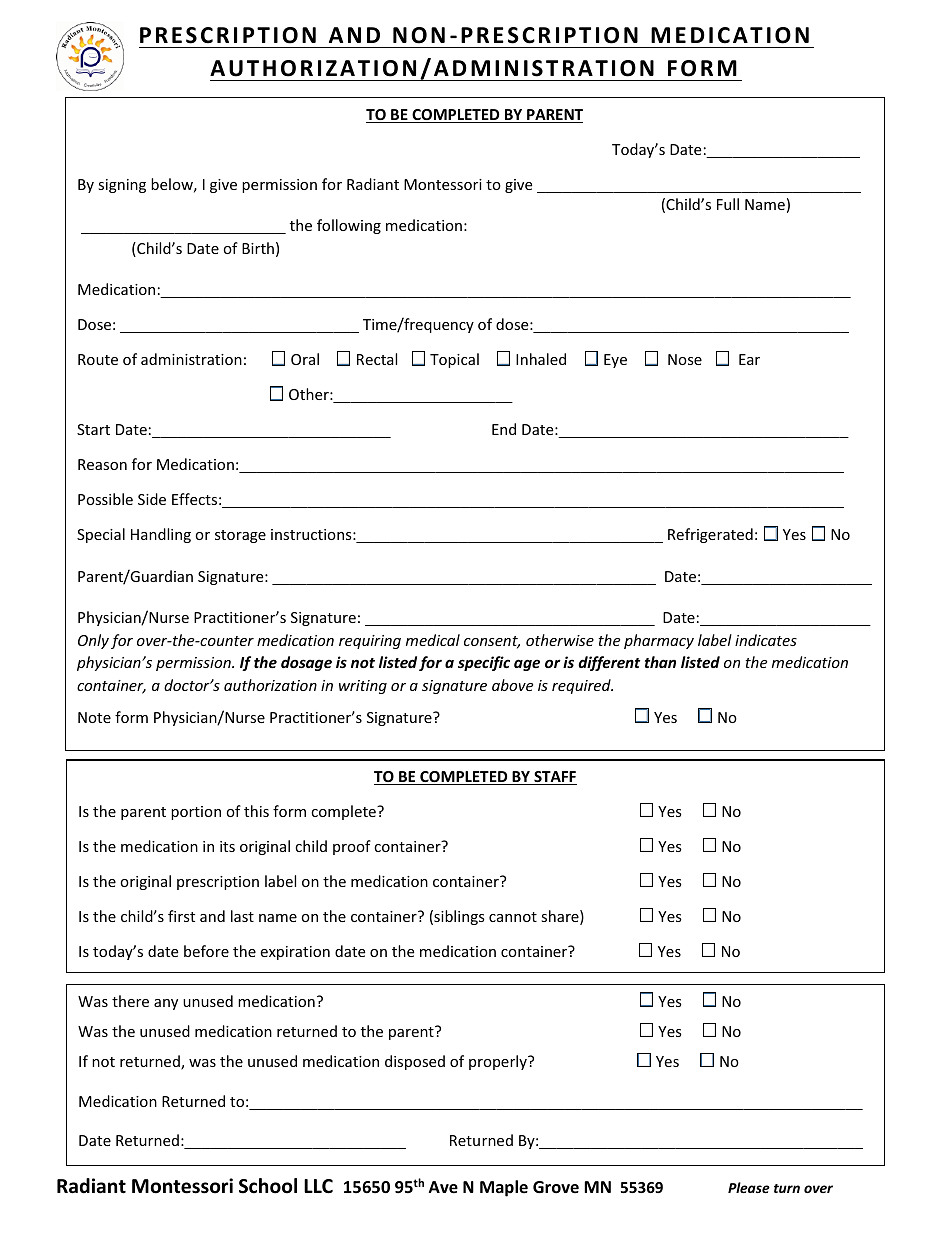  I want to click on Ave, so click(443, 1187).
